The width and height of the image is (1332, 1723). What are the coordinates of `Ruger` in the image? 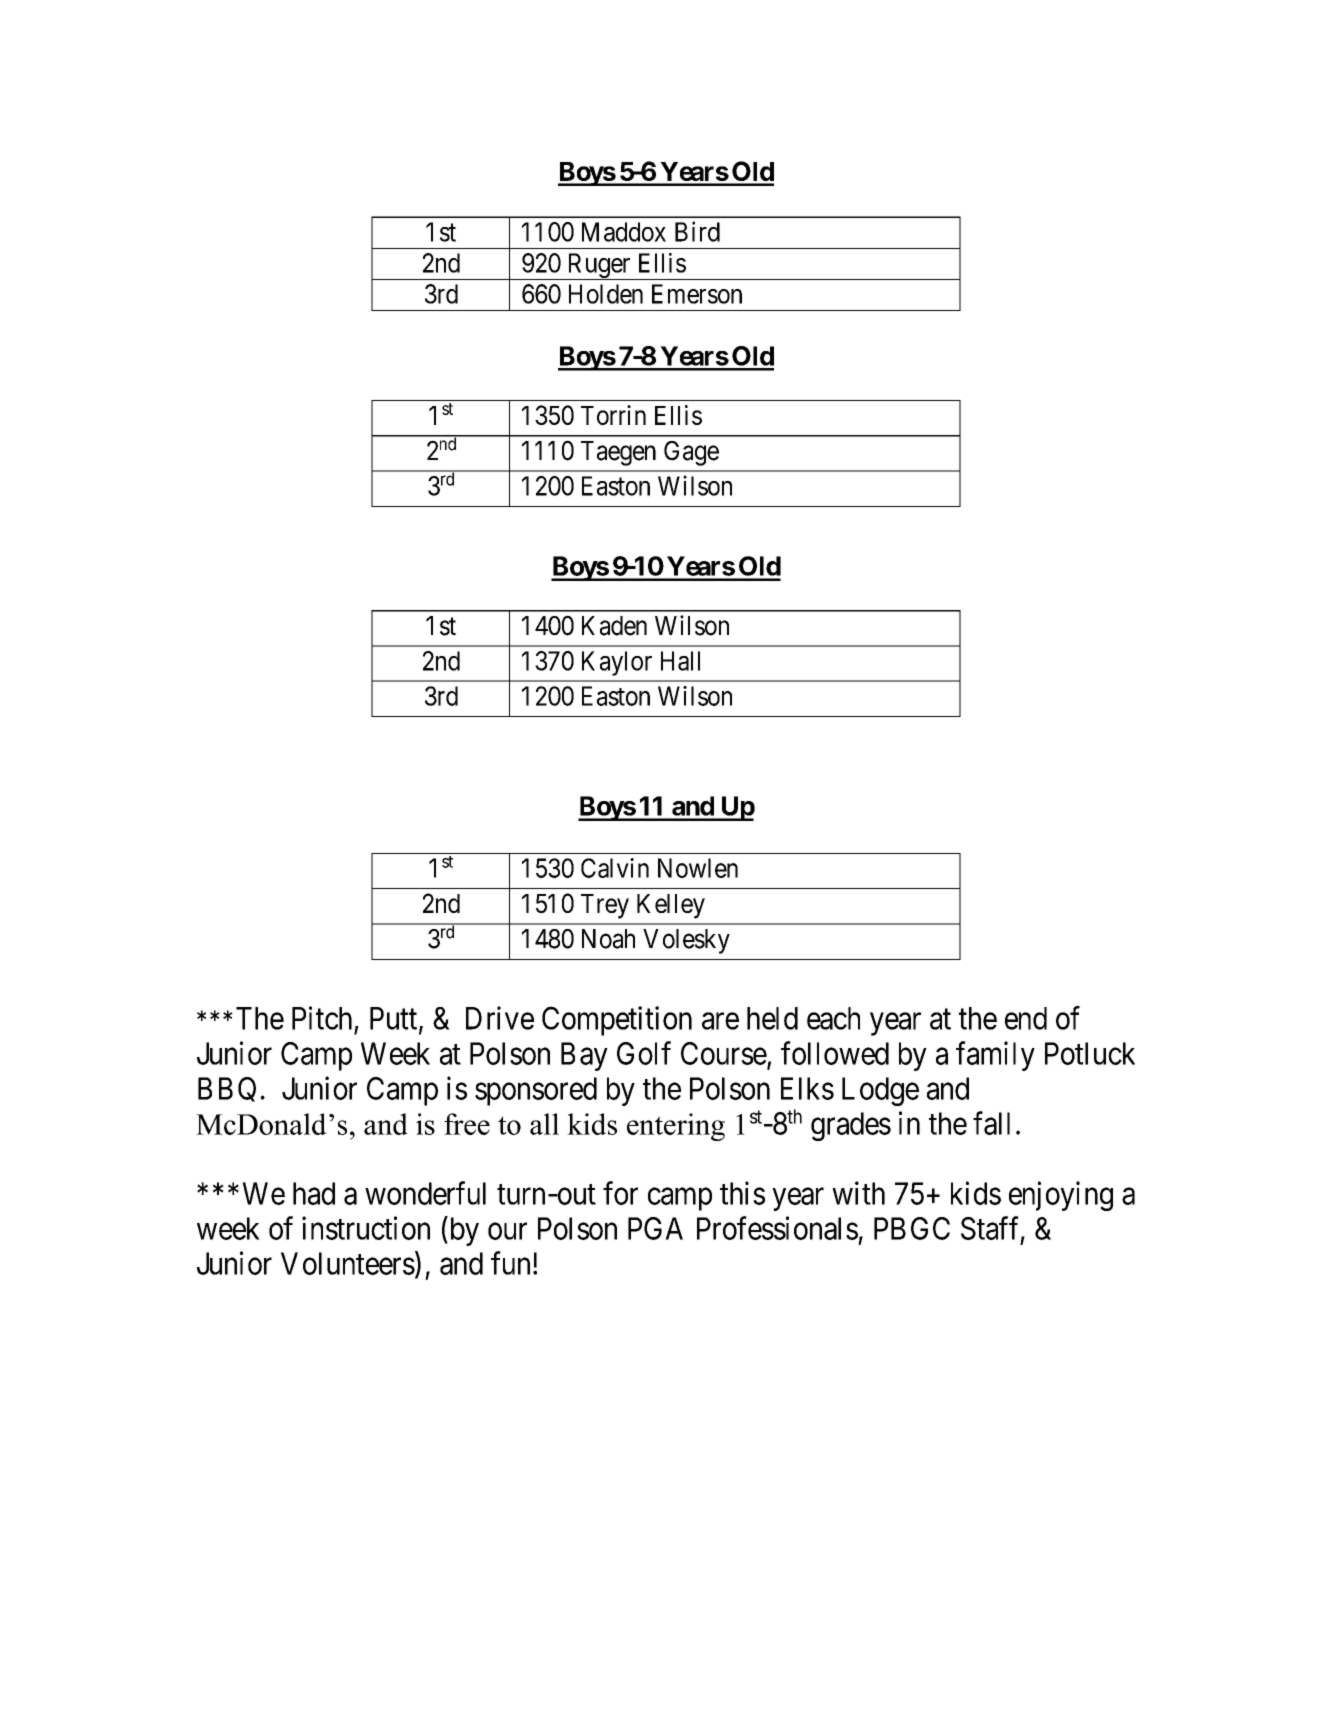 It's located at (599, 266).
